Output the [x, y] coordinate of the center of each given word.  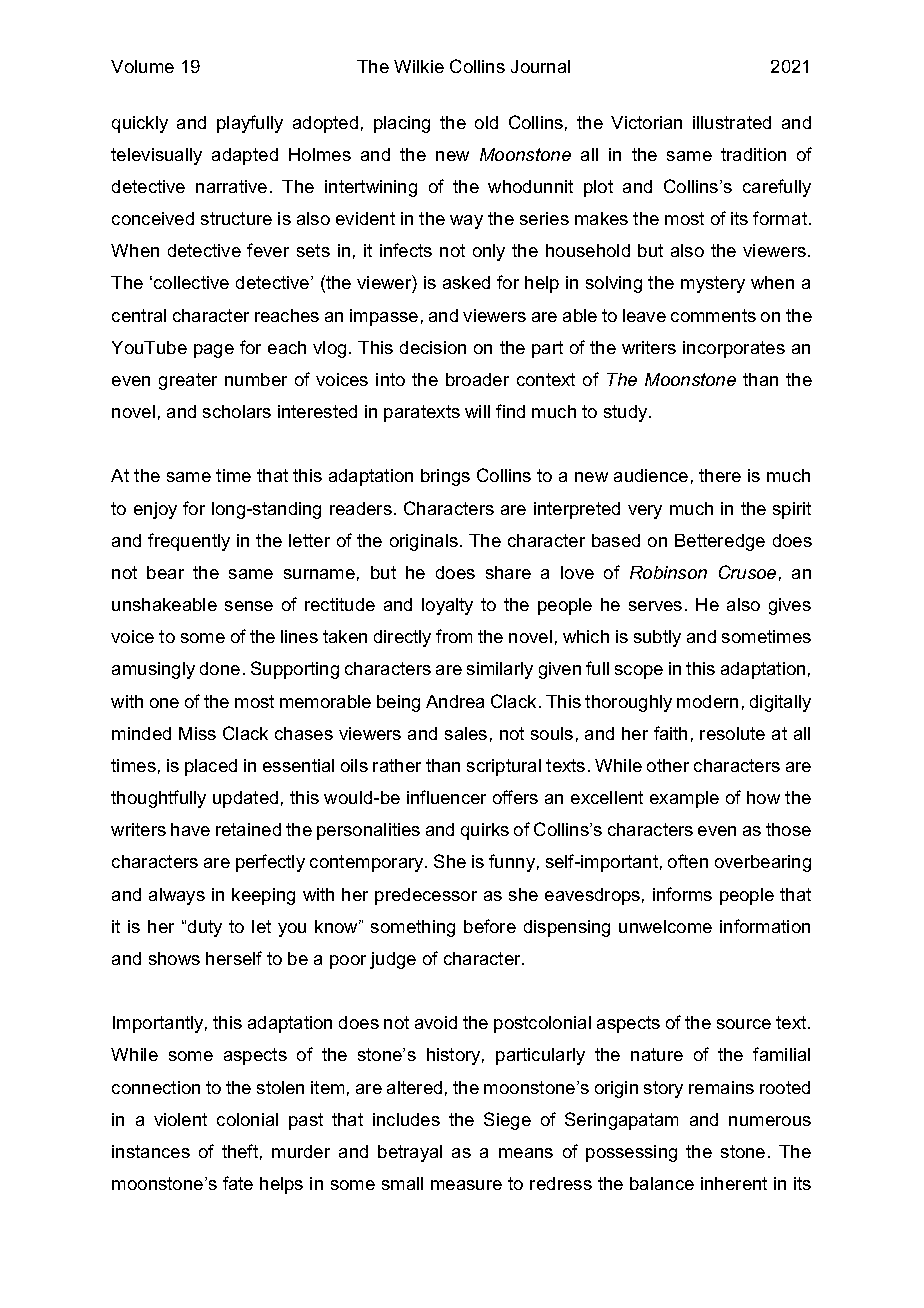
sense [249, 606]
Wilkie [419, 66]
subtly [657, 638]
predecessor [426, 896]
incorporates [734, 349]
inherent [734, 1183]
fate [238, 1183]
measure [466, 1185]
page [214, 351]
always [177, 896]
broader [477, 379]
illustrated [732, 122]
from [454, 636]
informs [682, 894]
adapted [245, 156]
